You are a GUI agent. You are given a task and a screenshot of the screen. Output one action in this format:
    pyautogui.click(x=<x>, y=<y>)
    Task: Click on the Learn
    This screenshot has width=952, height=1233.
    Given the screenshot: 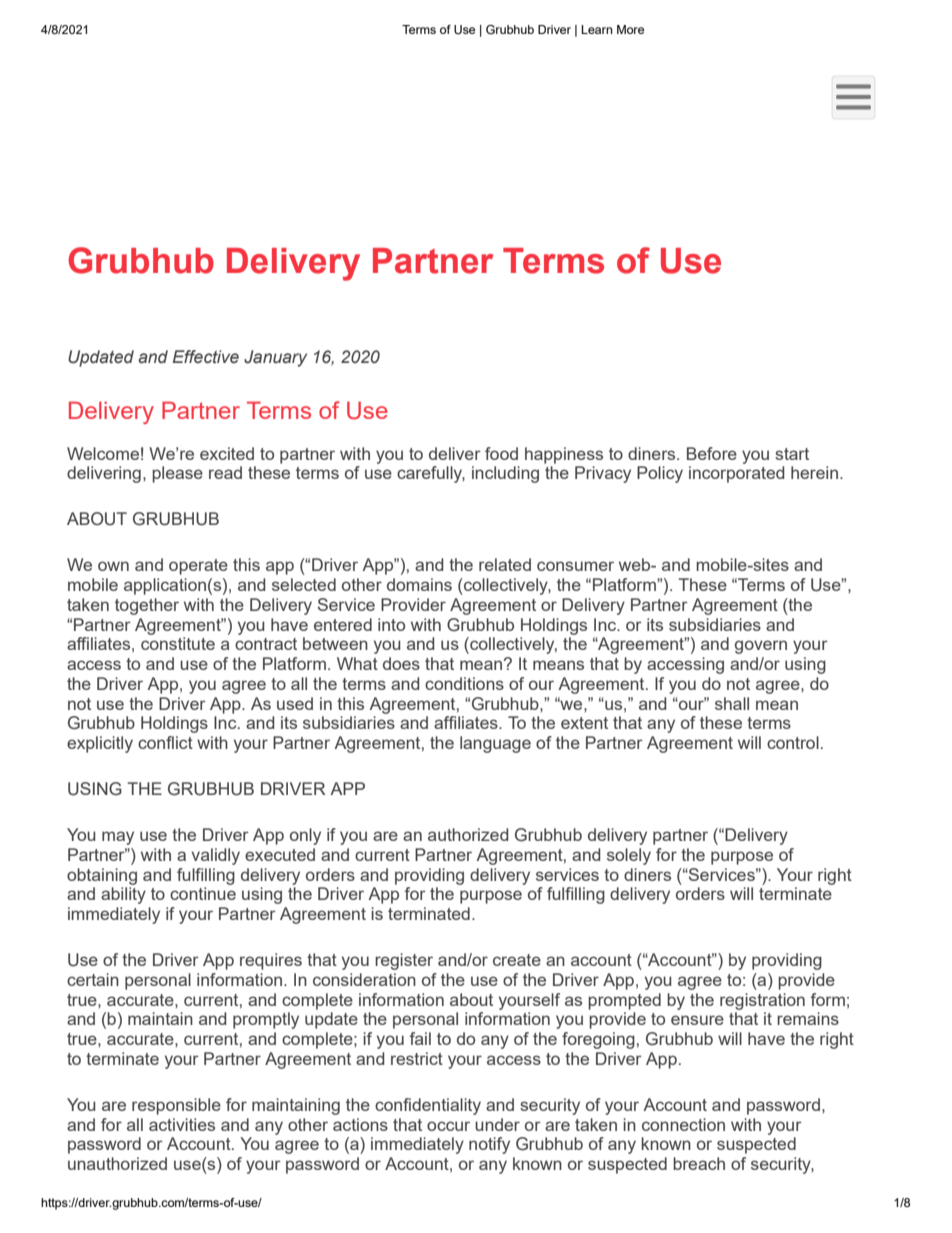 What is the action you would take?
    pyautogui.click(x=596, y=29)
